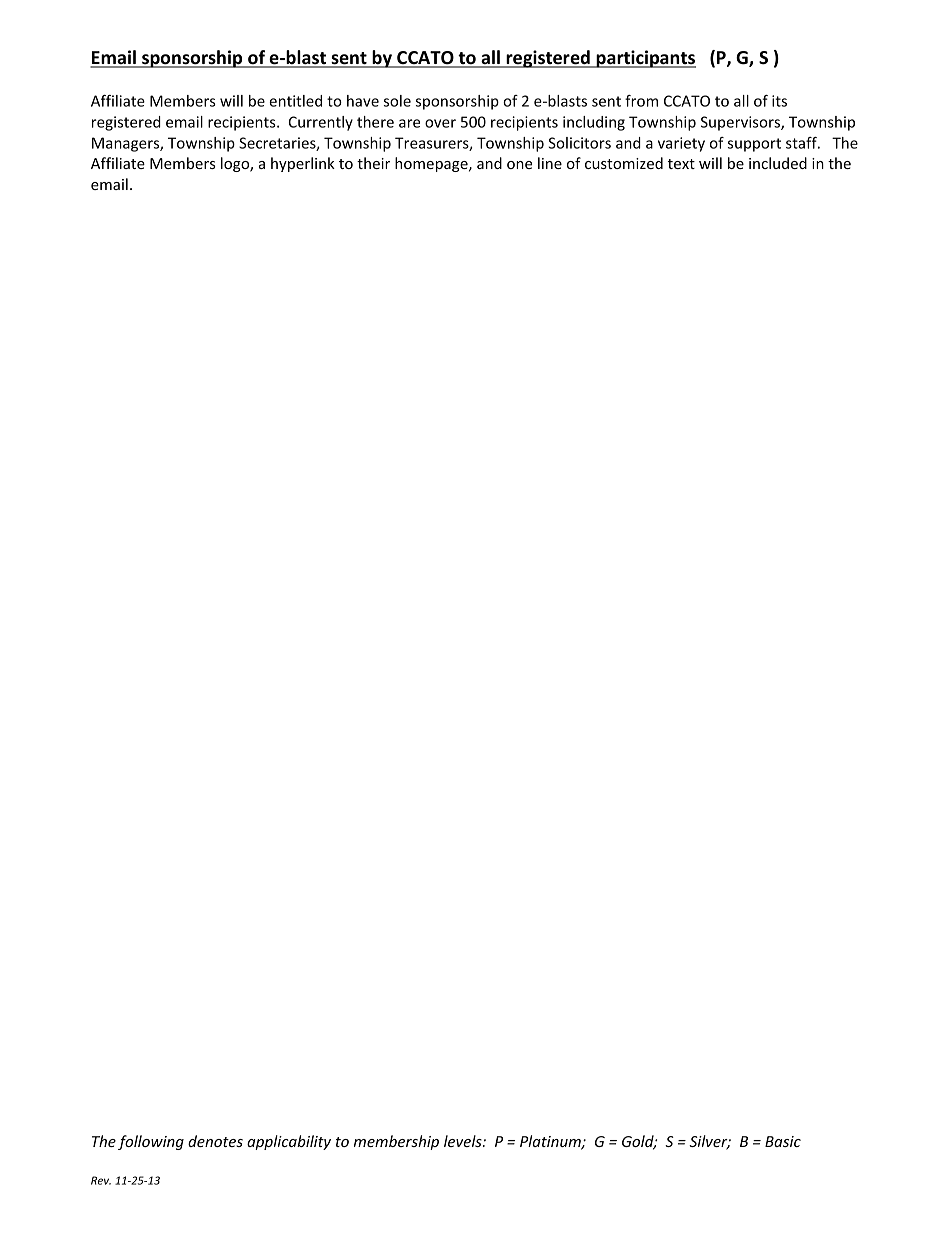 This screenshot has height=1233, width=952. I want to click on following, so click(151, 1142).
